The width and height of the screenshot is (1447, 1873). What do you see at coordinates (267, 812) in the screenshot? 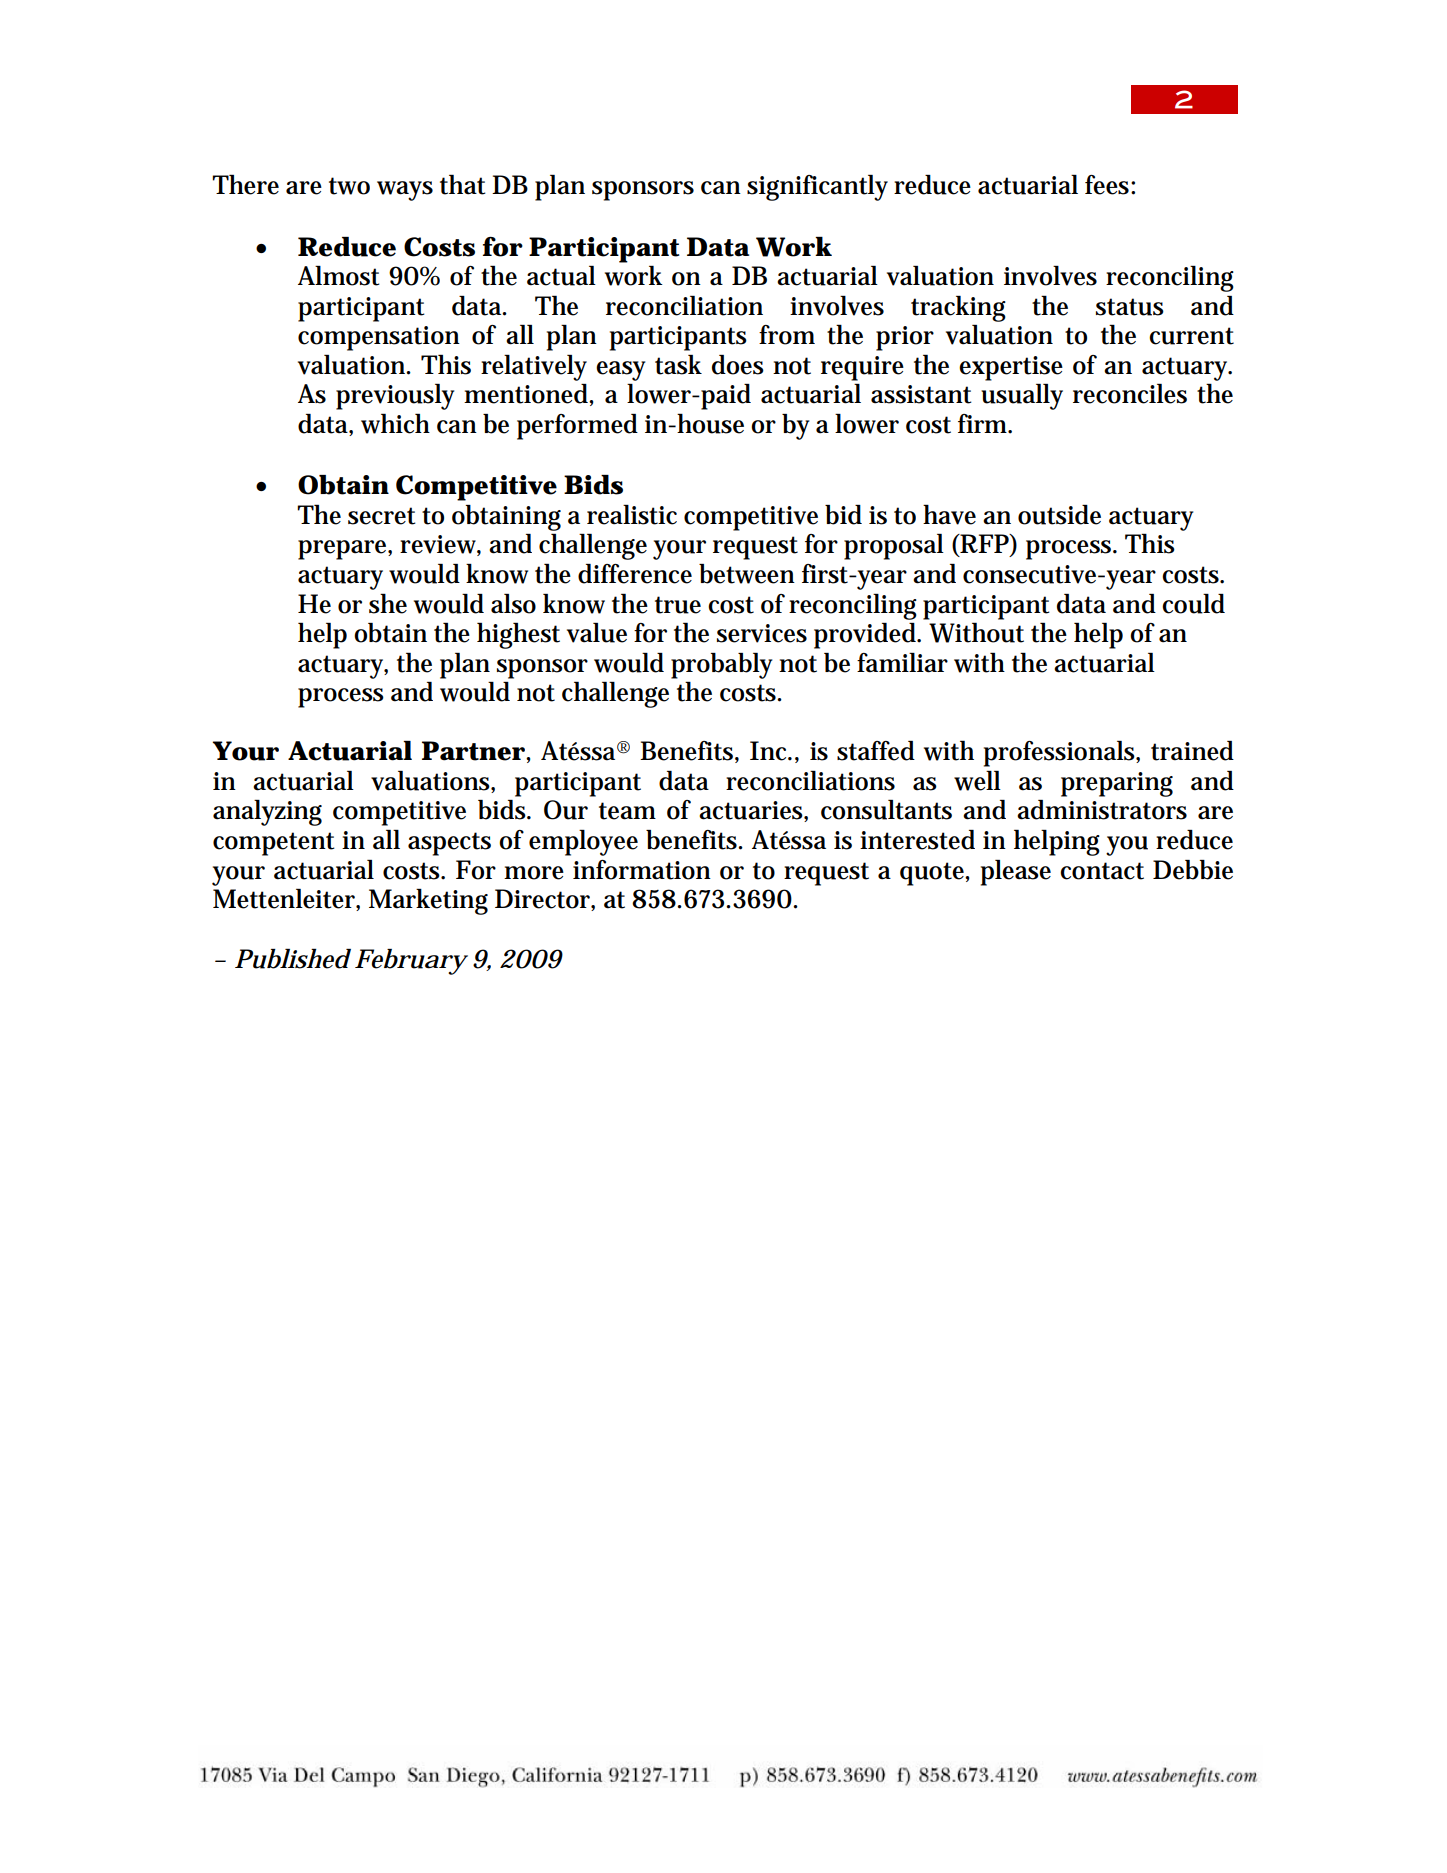
I see `analyzing` at bounding box center [267, 812].
